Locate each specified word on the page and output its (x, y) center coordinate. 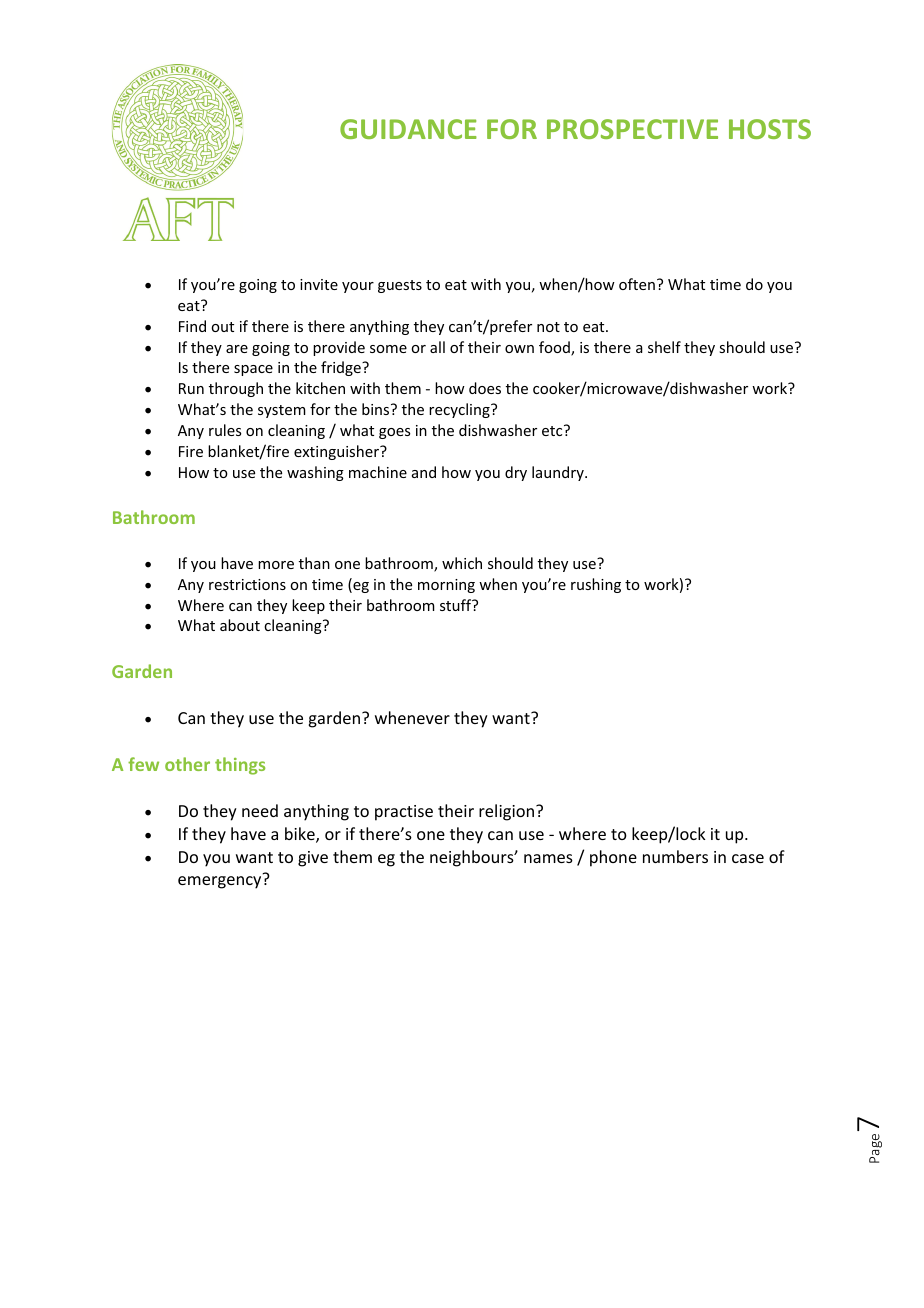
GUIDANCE (408, 129)
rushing (596, 585)
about (240, 625)
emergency (219, 882)
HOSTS (770, 129)
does (485, 388)
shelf (664, 347)
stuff (457, 605)
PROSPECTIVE (632, 129)
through (236, 389)
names (548, 858)
